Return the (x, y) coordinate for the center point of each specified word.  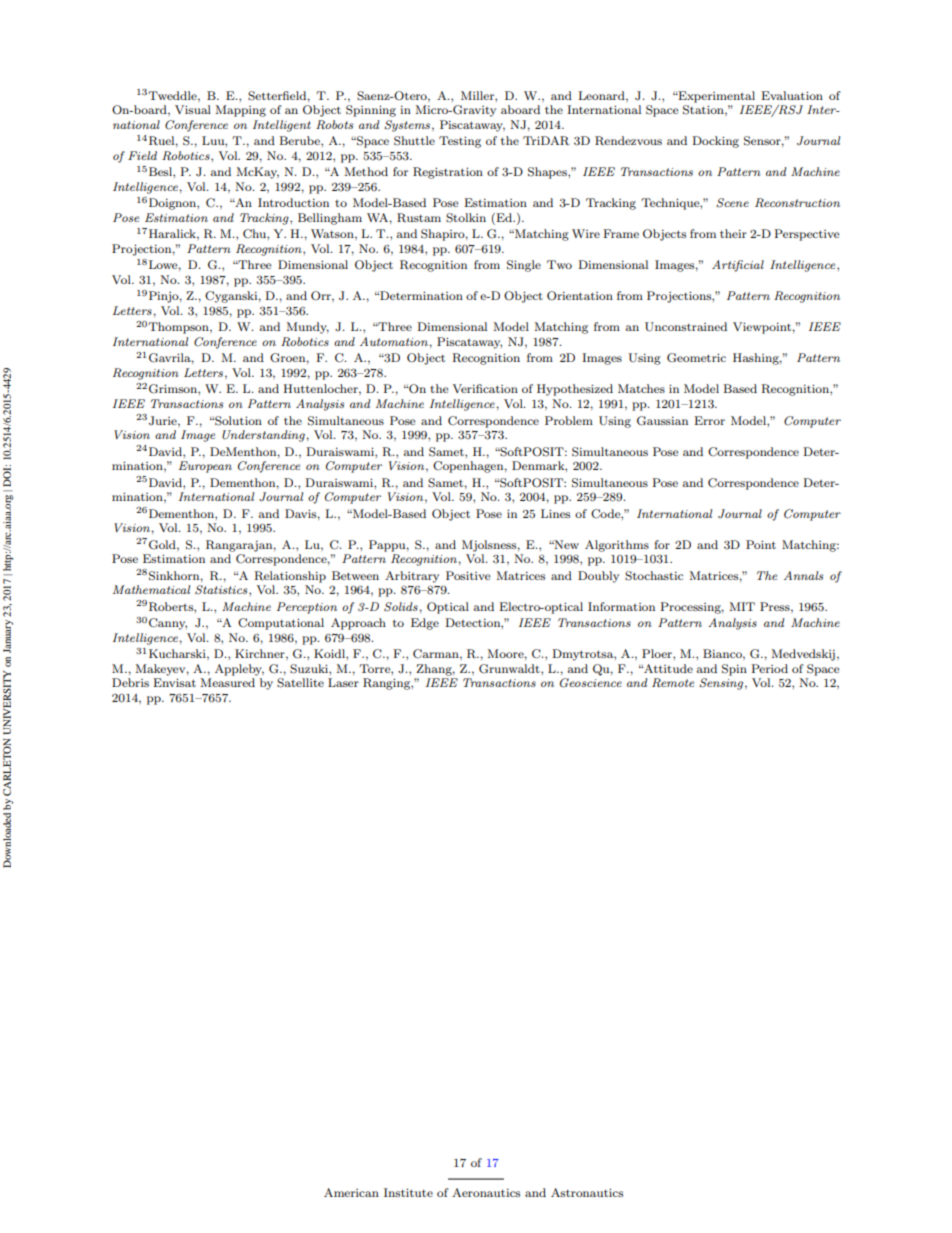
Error (709, 420)
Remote (673, 682)
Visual (193, 109)
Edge (425, 624)
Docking (715, 142)
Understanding (264, 436)
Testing (460, 142)
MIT (742, 606)
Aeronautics (486, 1192)
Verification (485, 388)
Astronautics (587, 1192)
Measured (227, 682)
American (351, 1192)
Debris (130, 682)
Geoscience (591, 683)
